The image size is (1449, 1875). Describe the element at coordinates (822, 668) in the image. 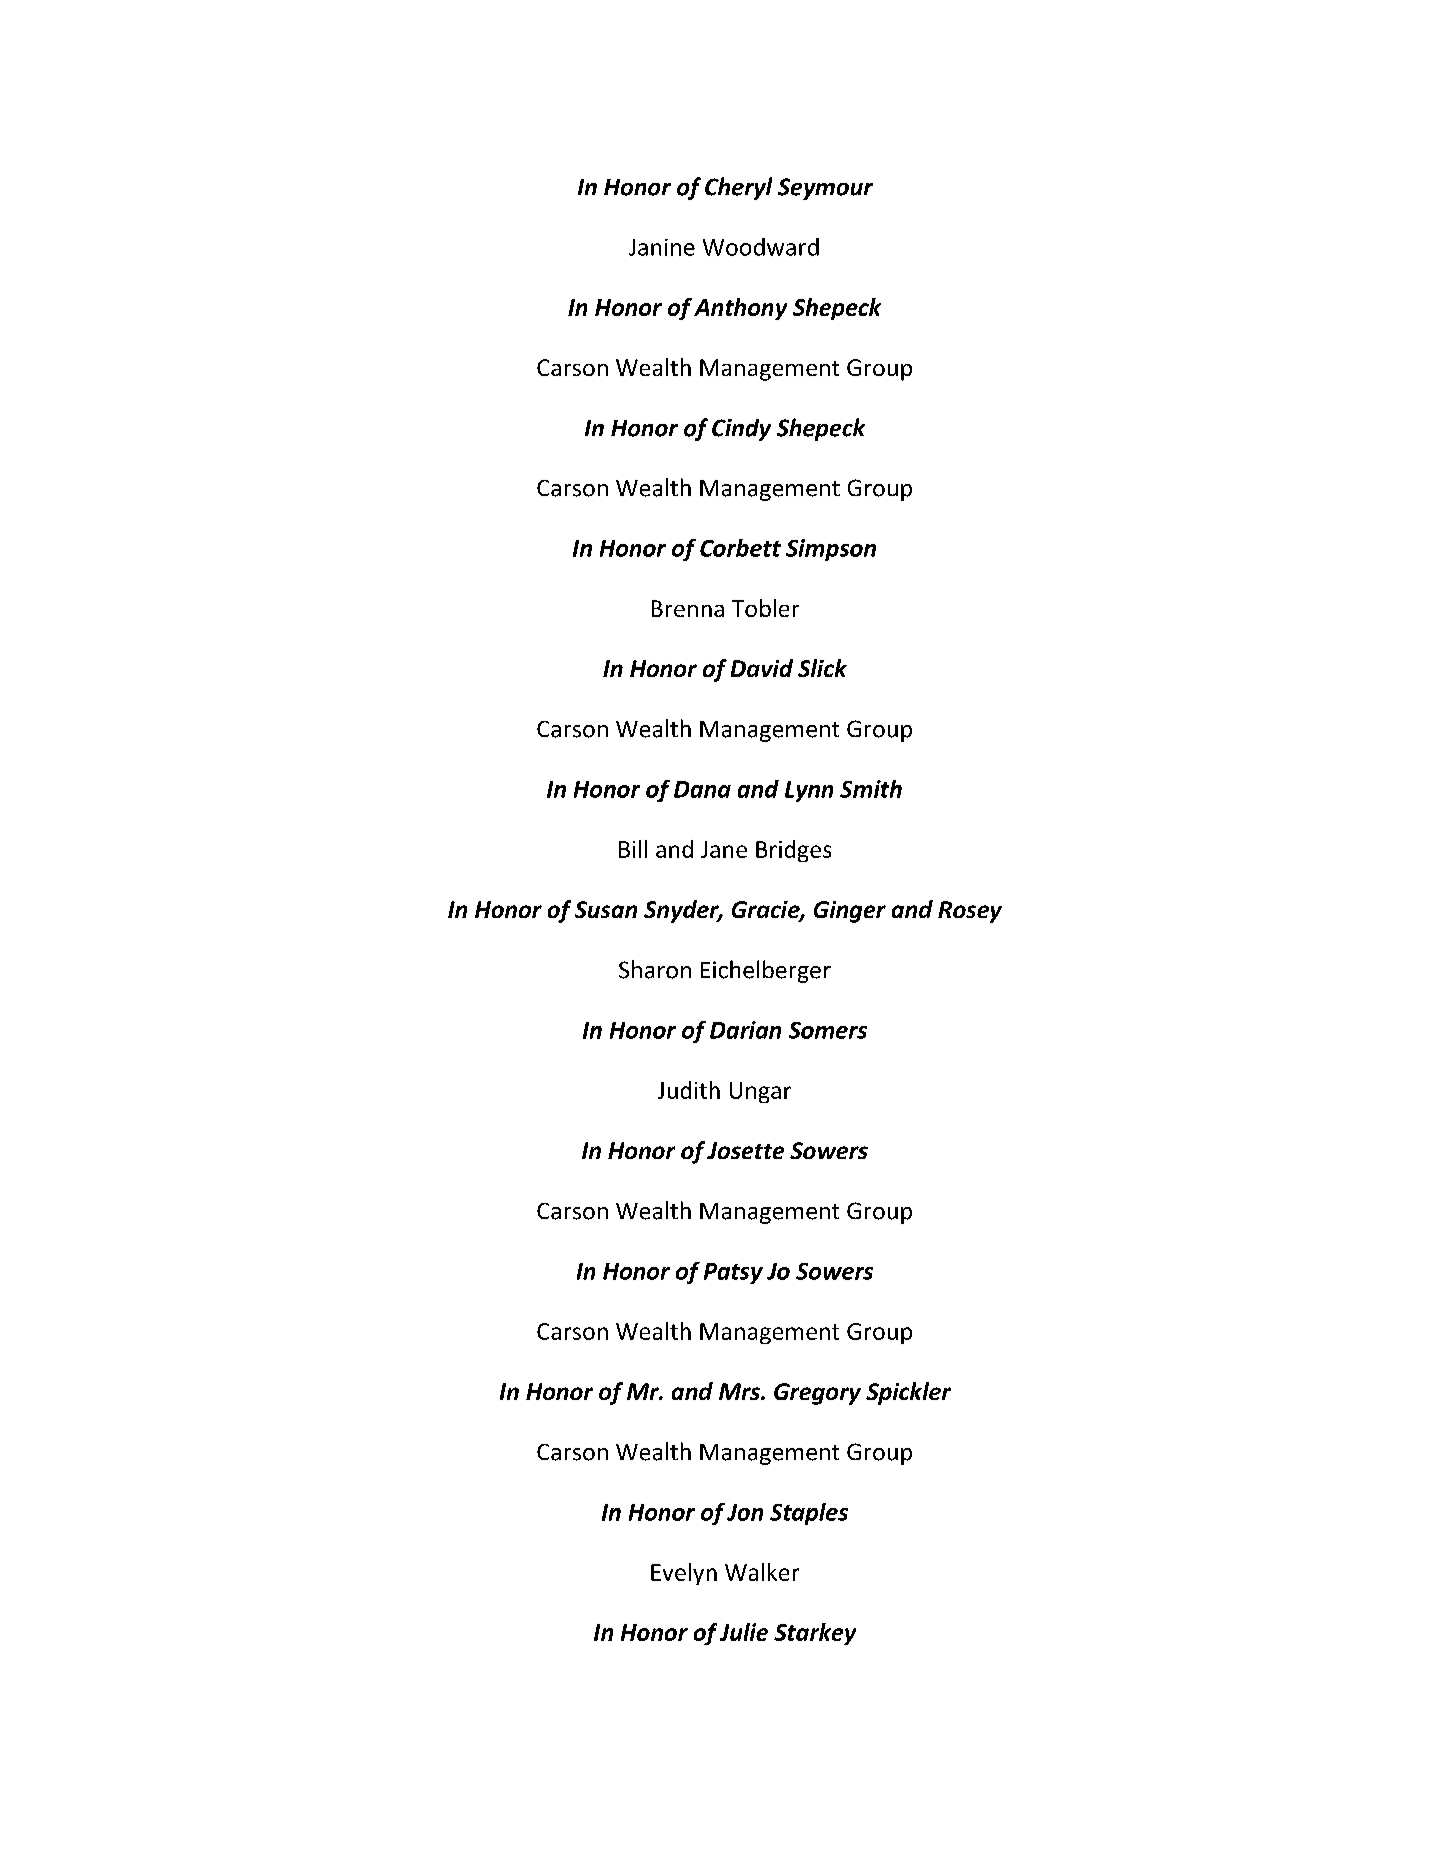

I see `Slick` at that location.
